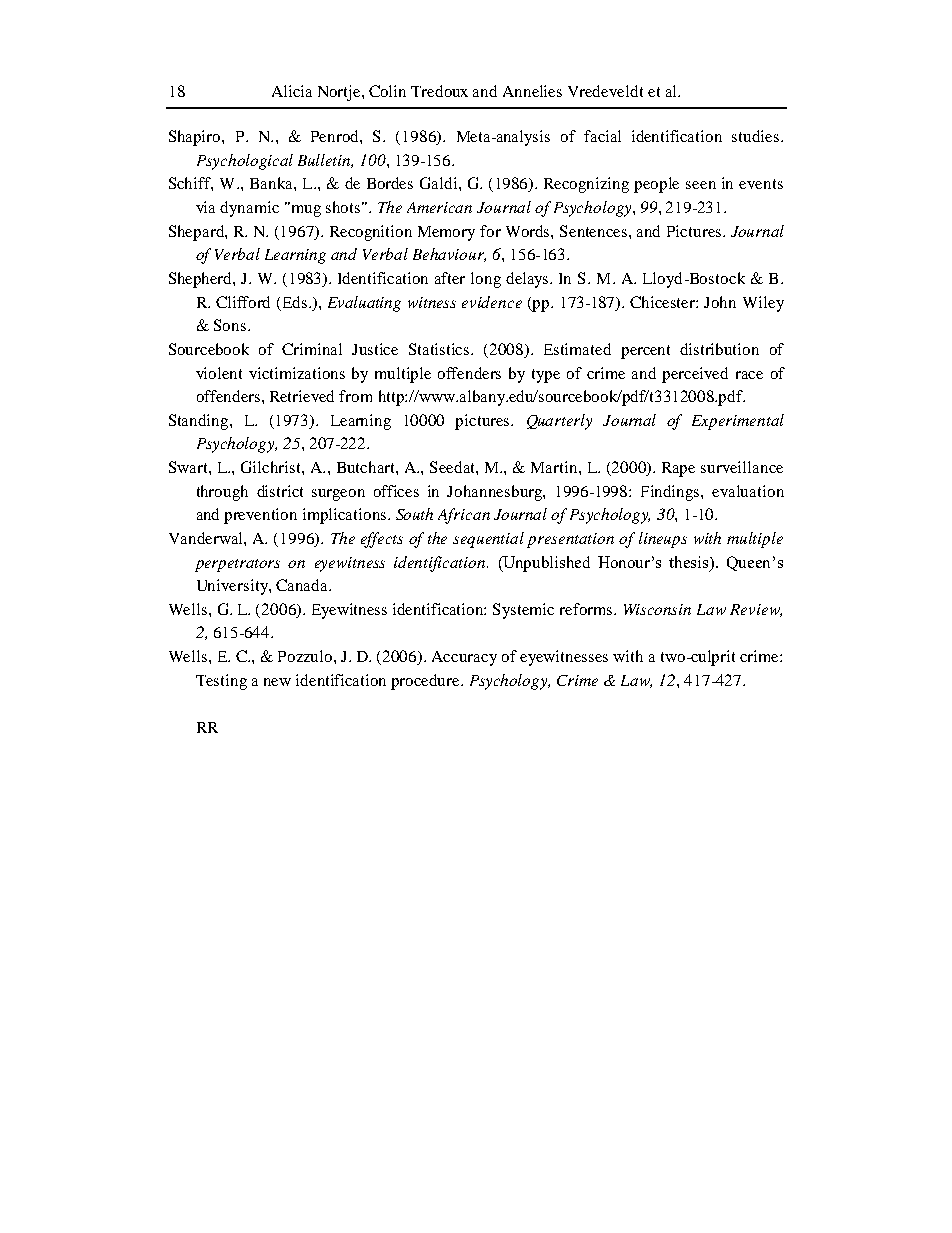 The height and width of the document is (1233, 952). What do you see at coordinates (695, 375) in the document?
I see `perceived` at bounding box center [695, 375].
